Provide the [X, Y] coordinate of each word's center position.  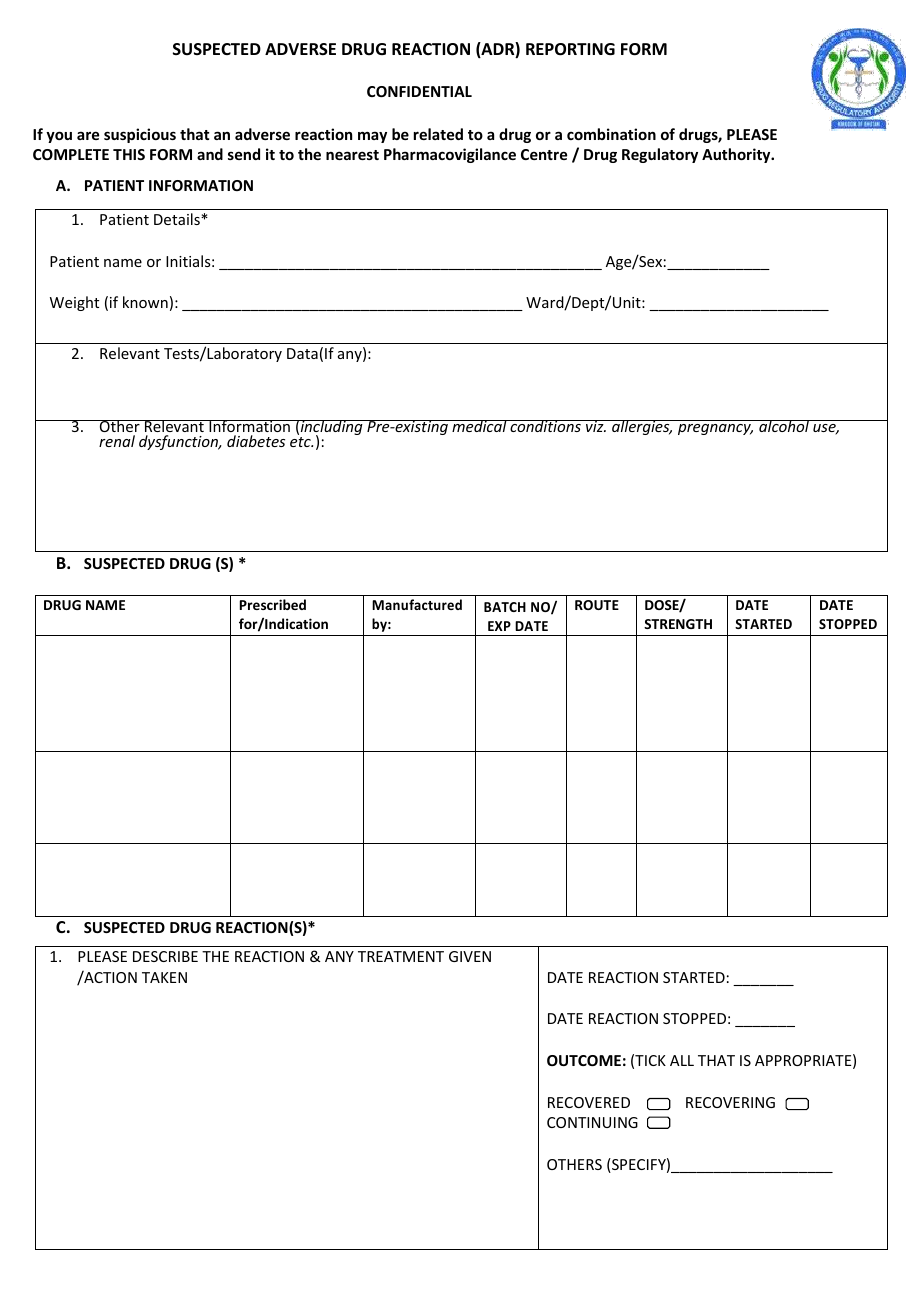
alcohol [784, 426]
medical [479, 426]
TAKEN [164, 977]
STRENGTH [678, 624]
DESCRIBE [165, 956]
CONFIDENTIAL [419, 91]
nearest [352, 155]
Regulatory [660, 155]
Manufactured [417, 604]
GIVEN [470, 956]
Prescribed [273, 604]
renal [117, 441]
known [145, 302]
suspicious [140, 135]
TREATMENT [401, 956]
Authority [737, 155]
